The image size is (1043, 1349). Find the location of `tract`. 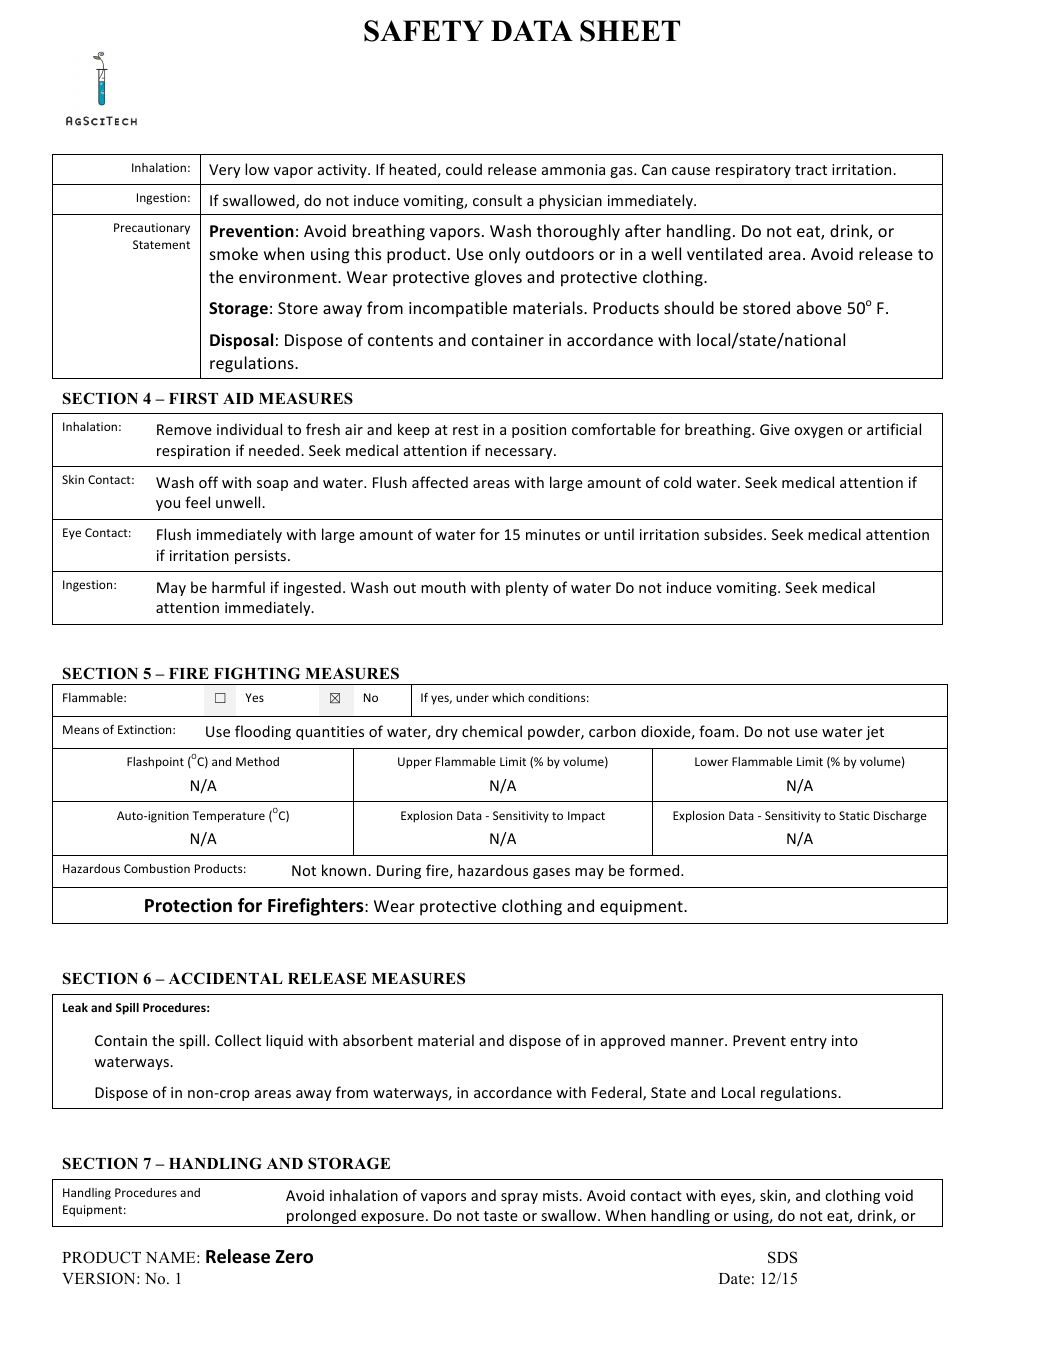

tract is located at coordinates (811, 170).
